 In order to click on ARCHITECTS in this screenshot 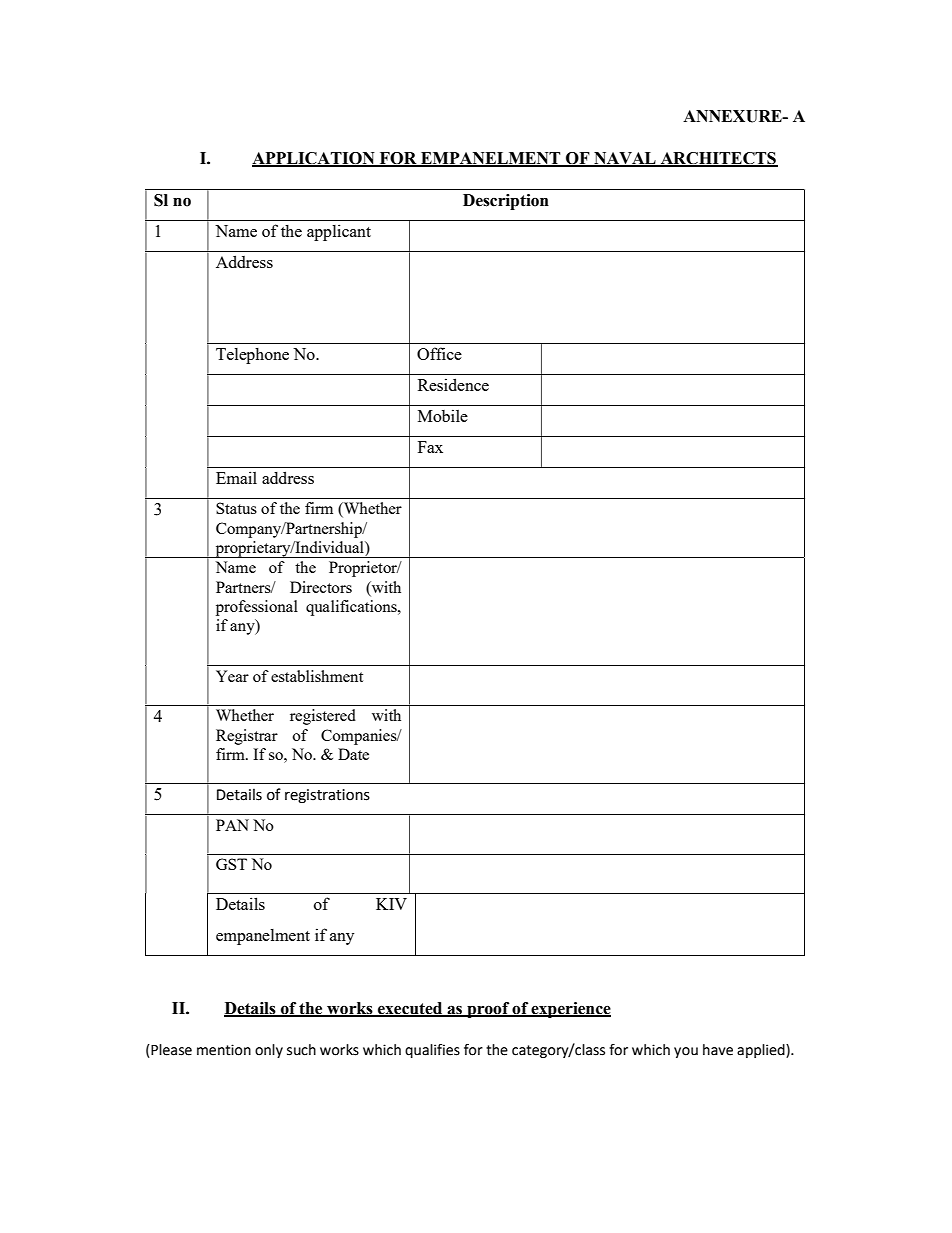, I will do `click(718, 159)`.
